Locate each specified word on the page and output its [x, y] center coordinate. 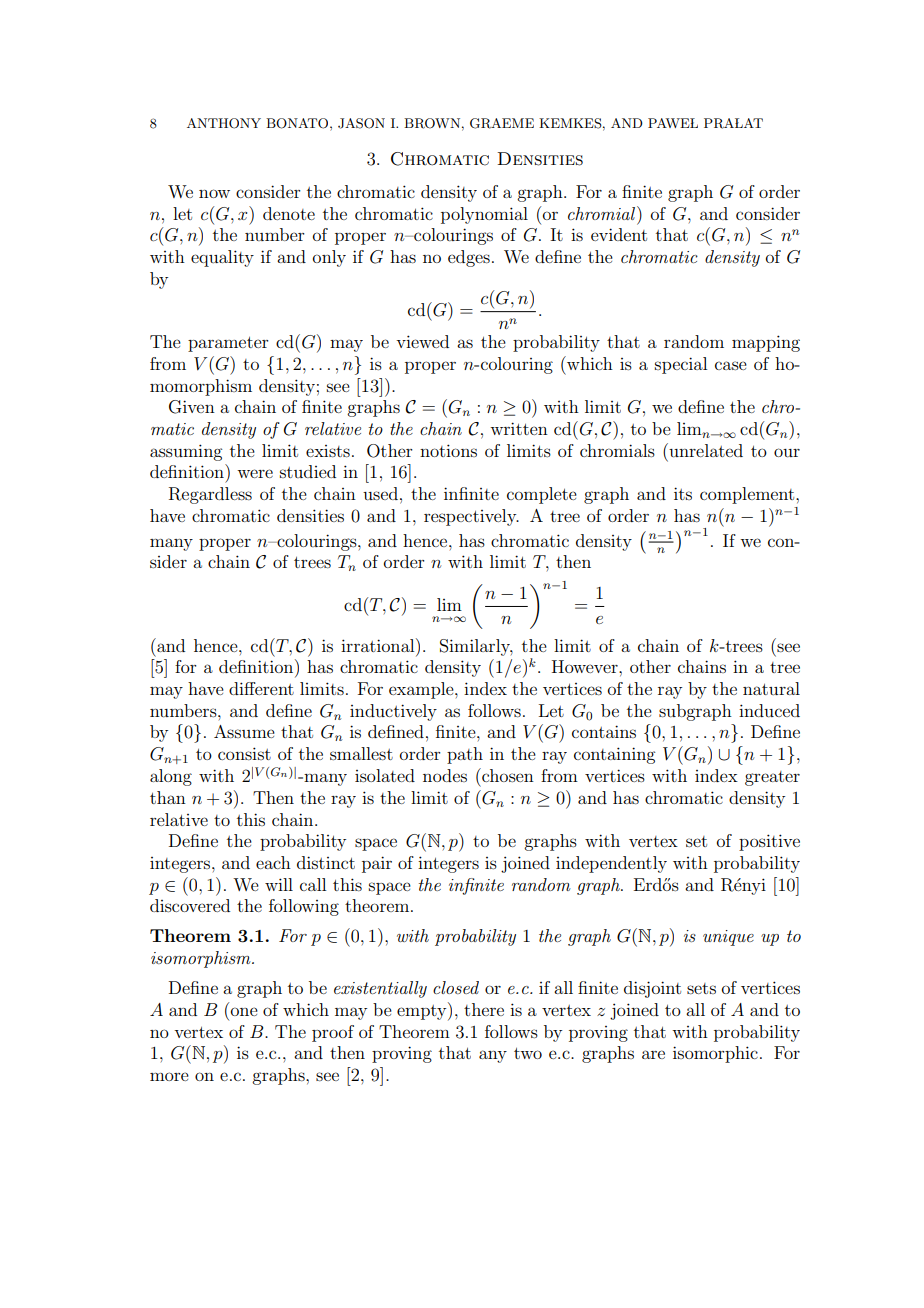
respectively [471, 517]
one [244, 1011]
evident [619, 234]
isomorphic [715, 1054]
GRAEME [502, 123]
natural [771, 688]
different [261, 688]
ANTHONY [224, 123]
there [484, 1009]
